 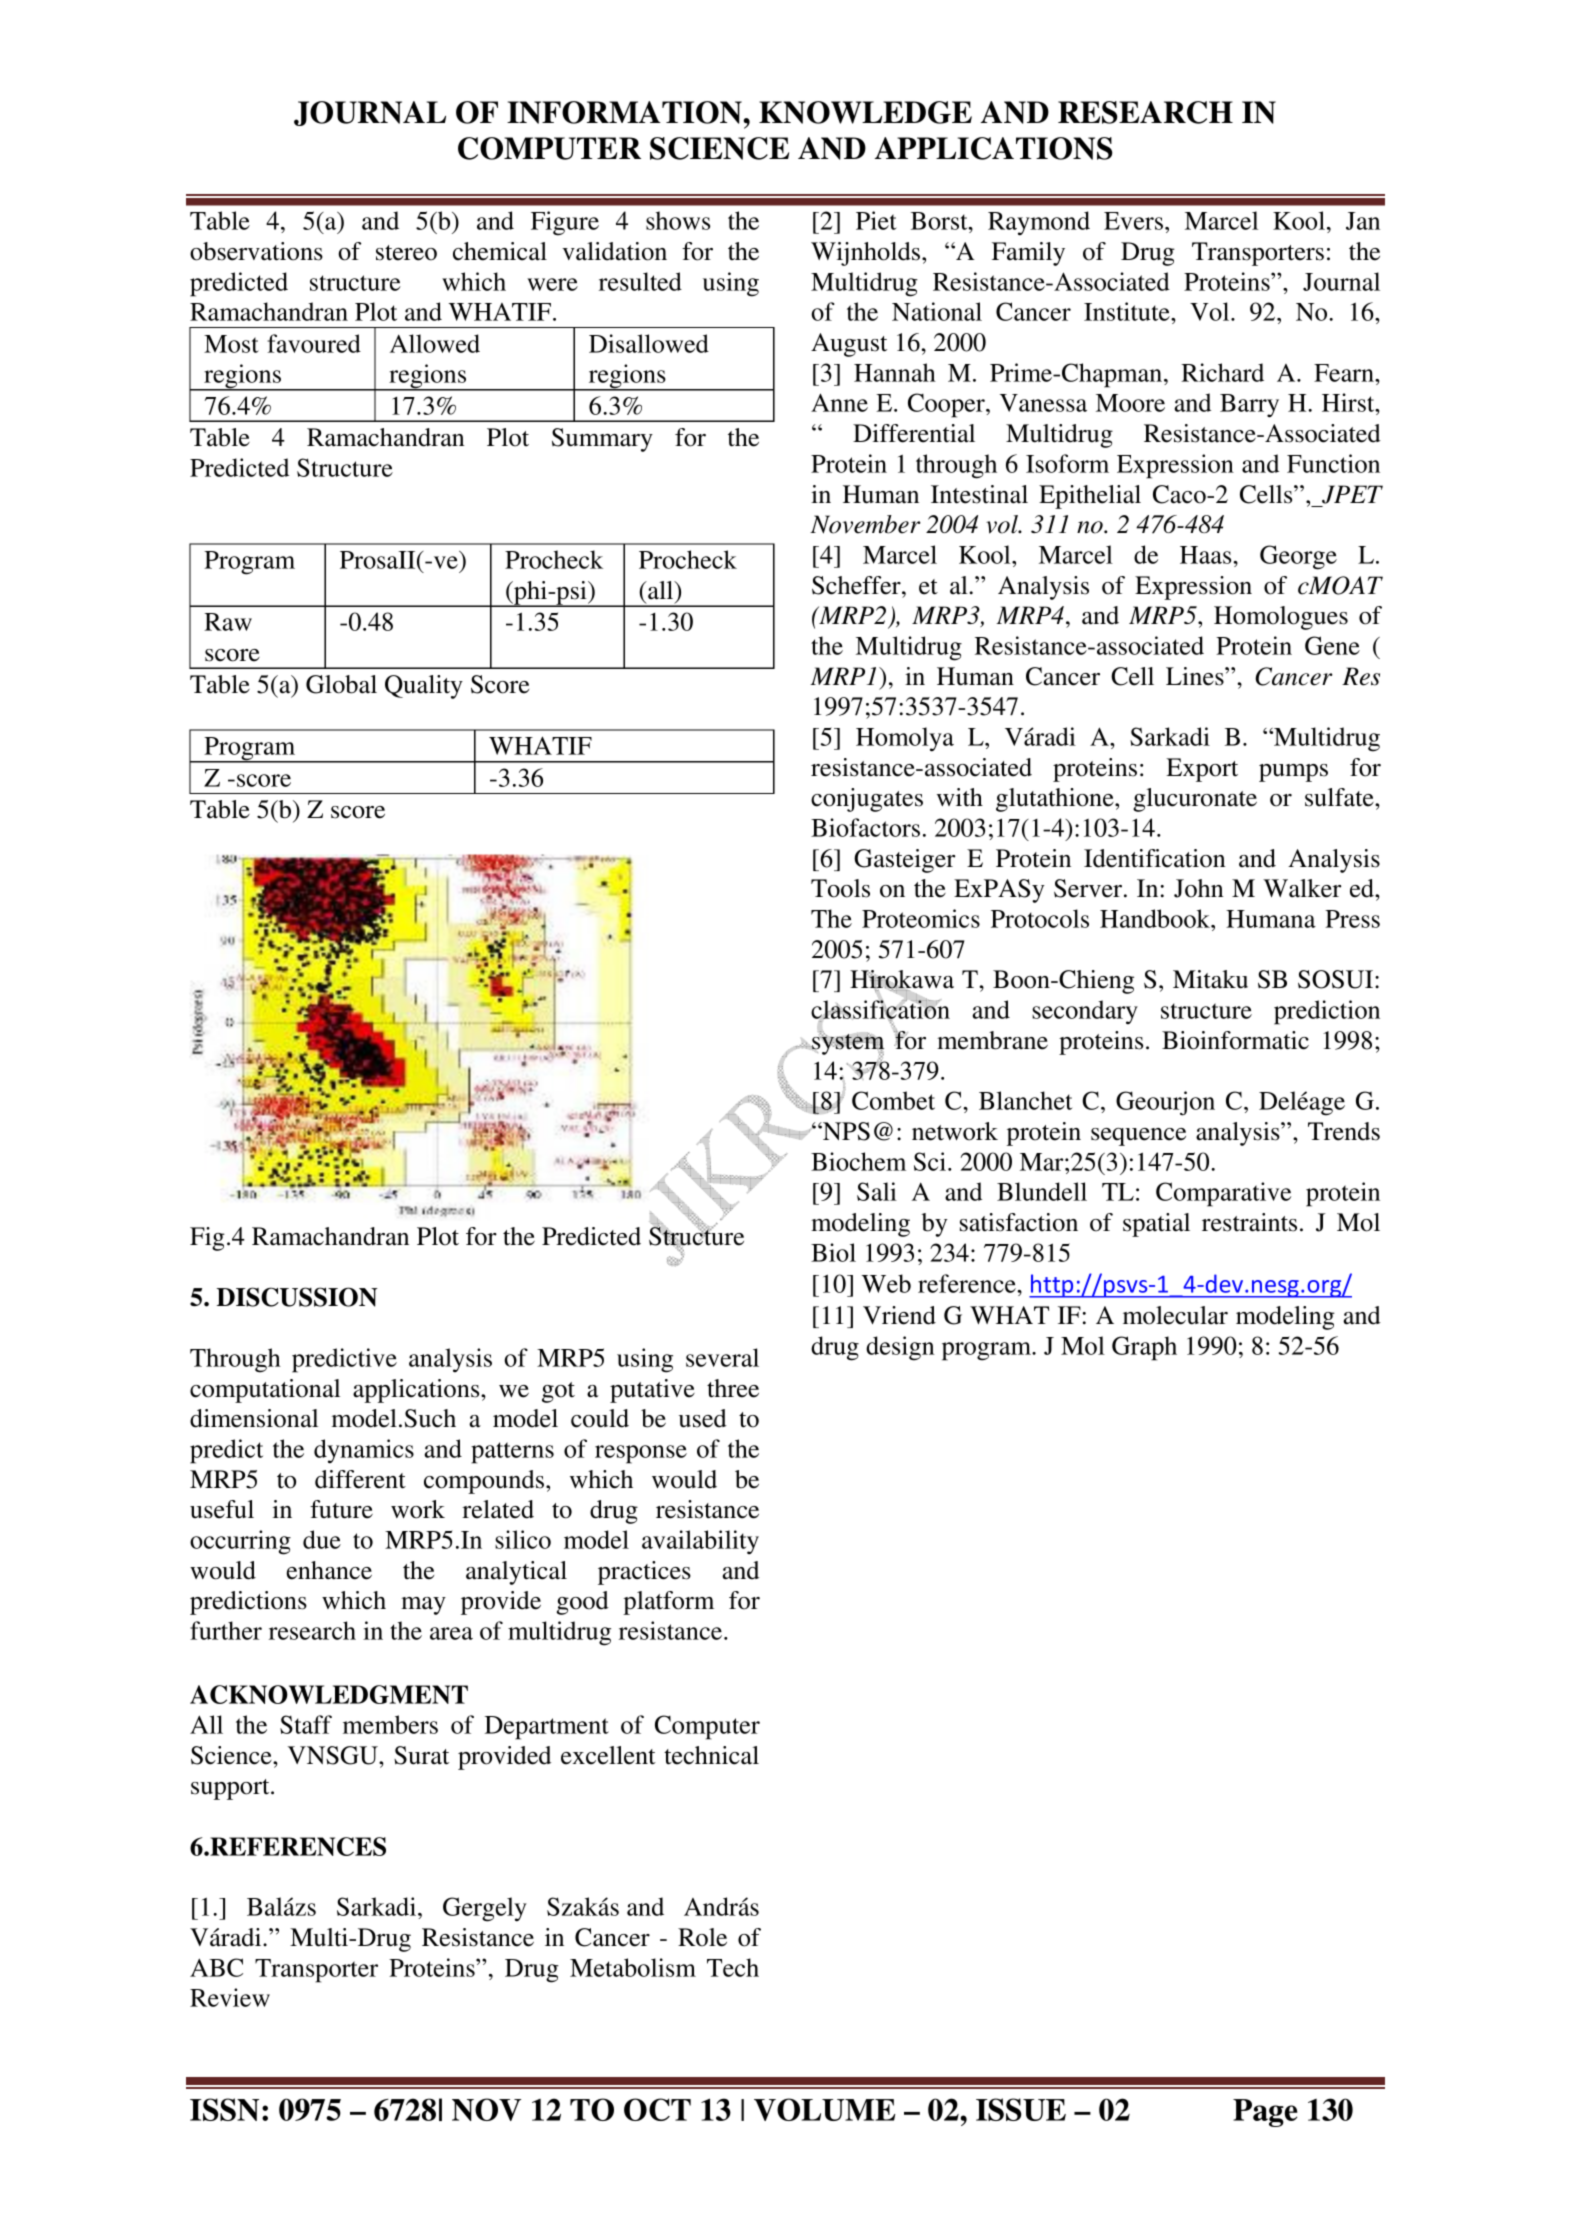 What do you see at coordinates (297, 1297) in the screenshot?
I see `DISCUSSION` at bounding box center [297, 1297].
